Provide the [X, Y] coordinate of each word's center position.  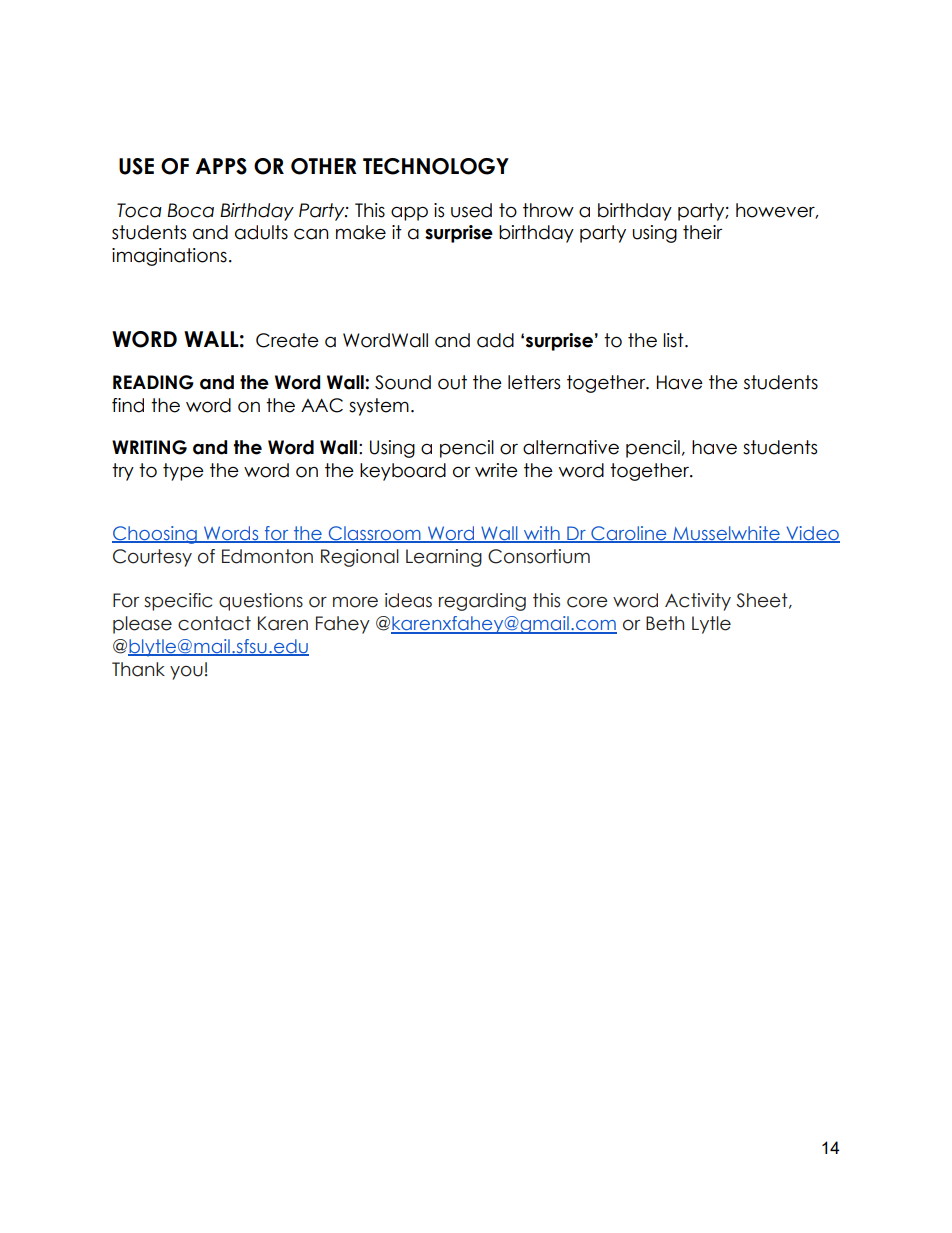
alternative [571, 447]
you [186, 673]
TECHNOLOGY [436, 166]
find [128, 405]
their [702, 232]
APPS [221, 166]
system [379, 407]
